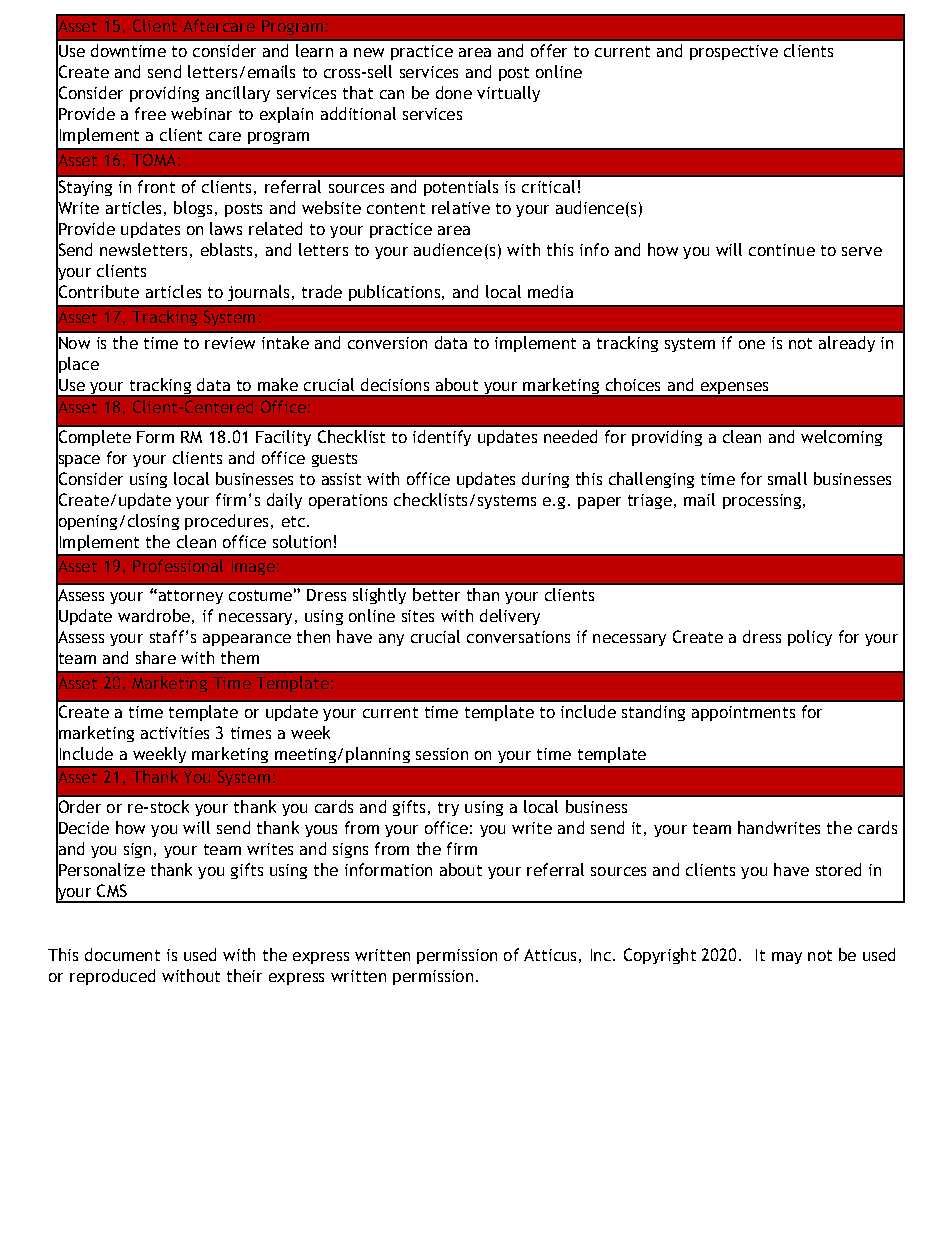 This screenshot has width=952, height=1233. Describe the element at coordinates (226, 522) in the screenshot. I see `procedures` at that location.
